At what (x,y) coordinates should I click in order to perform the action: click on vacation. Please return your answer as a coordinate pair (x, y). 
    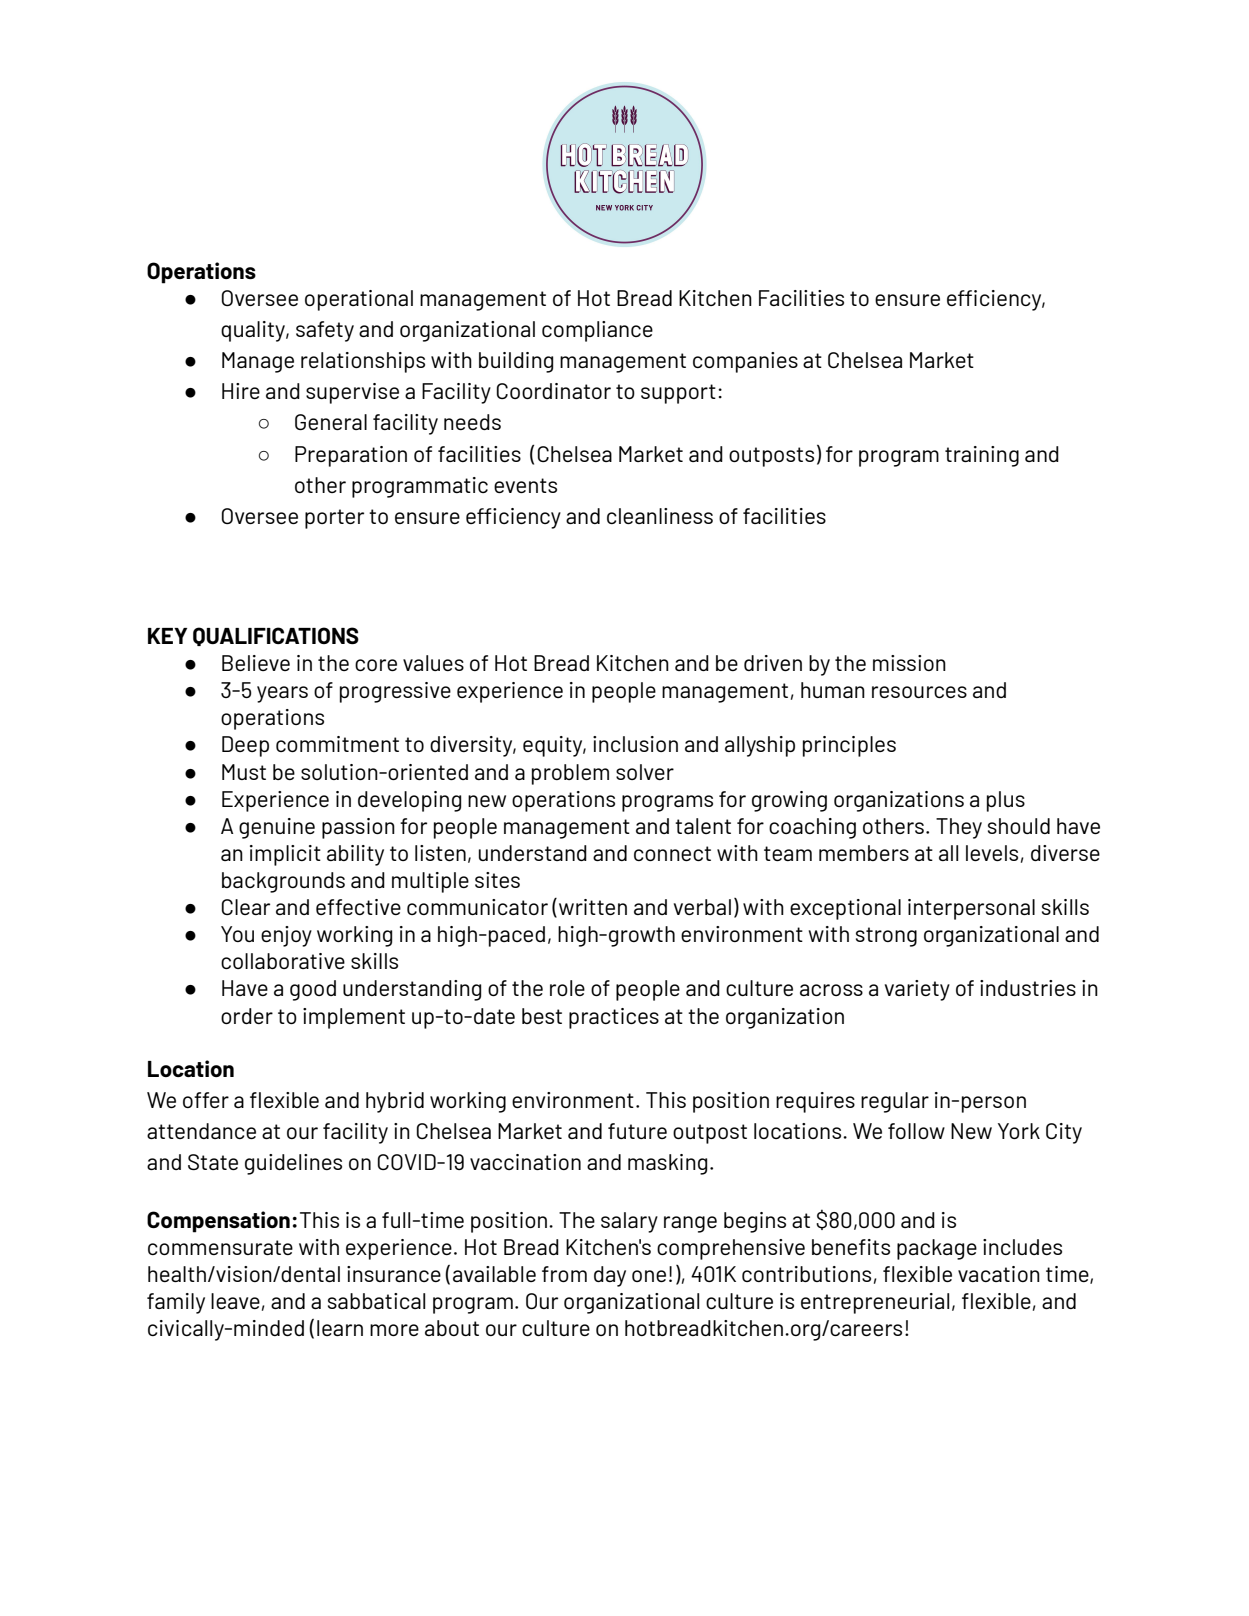
    Looking at the image, I should click on (999, 1274).
